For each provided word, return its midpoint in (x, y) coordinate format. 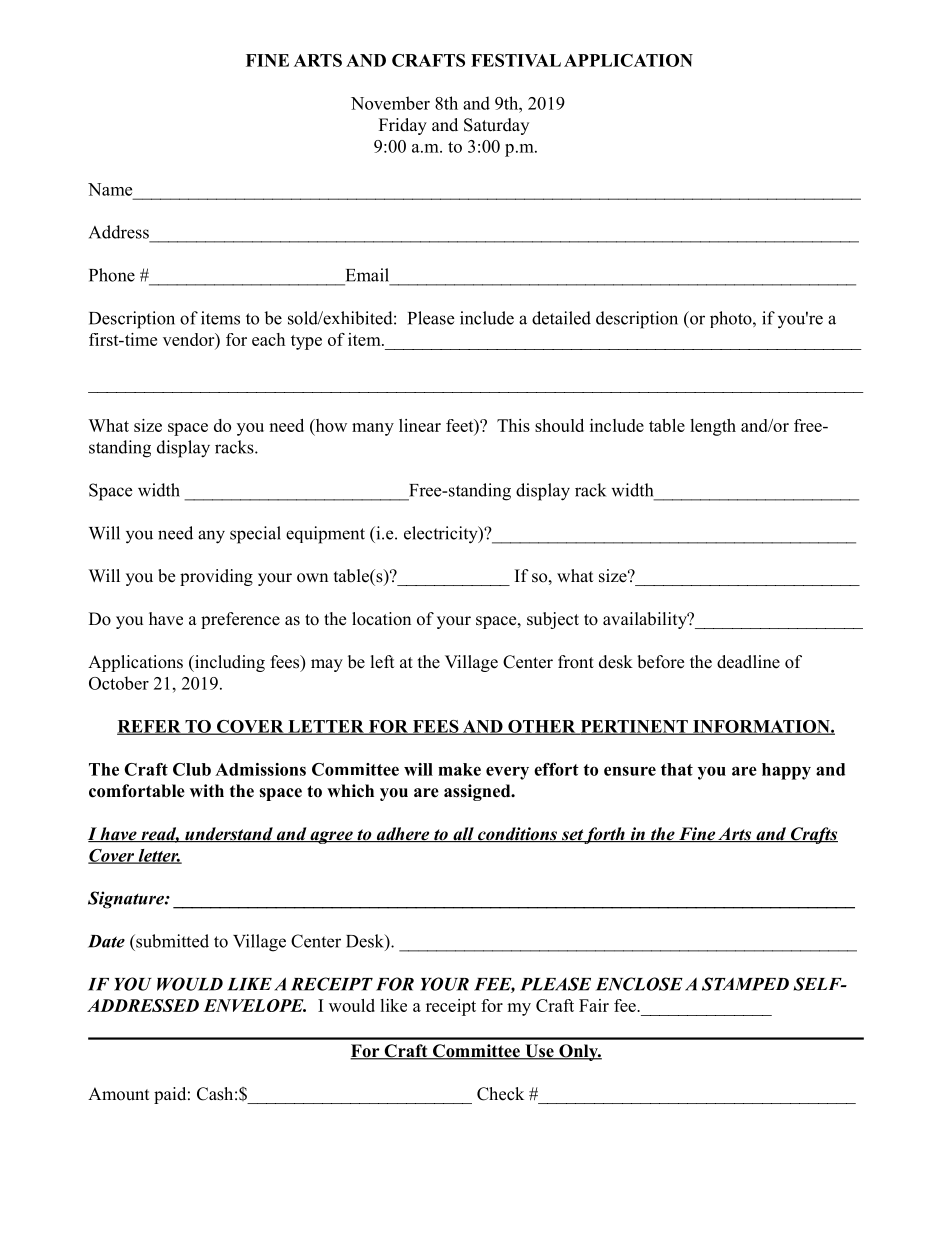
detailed (561, 318)
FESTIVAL (516, 60)
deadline (748, 662)
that (677, 769)
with (207, 790)
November (390, 103)
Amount (118, 1094)
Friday (403, 126)
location (381, 619)
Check (500, 1094)
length (713, 427)
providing (216, 577)
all (463, 834)
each (268, 339)
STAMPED (745, 984)
